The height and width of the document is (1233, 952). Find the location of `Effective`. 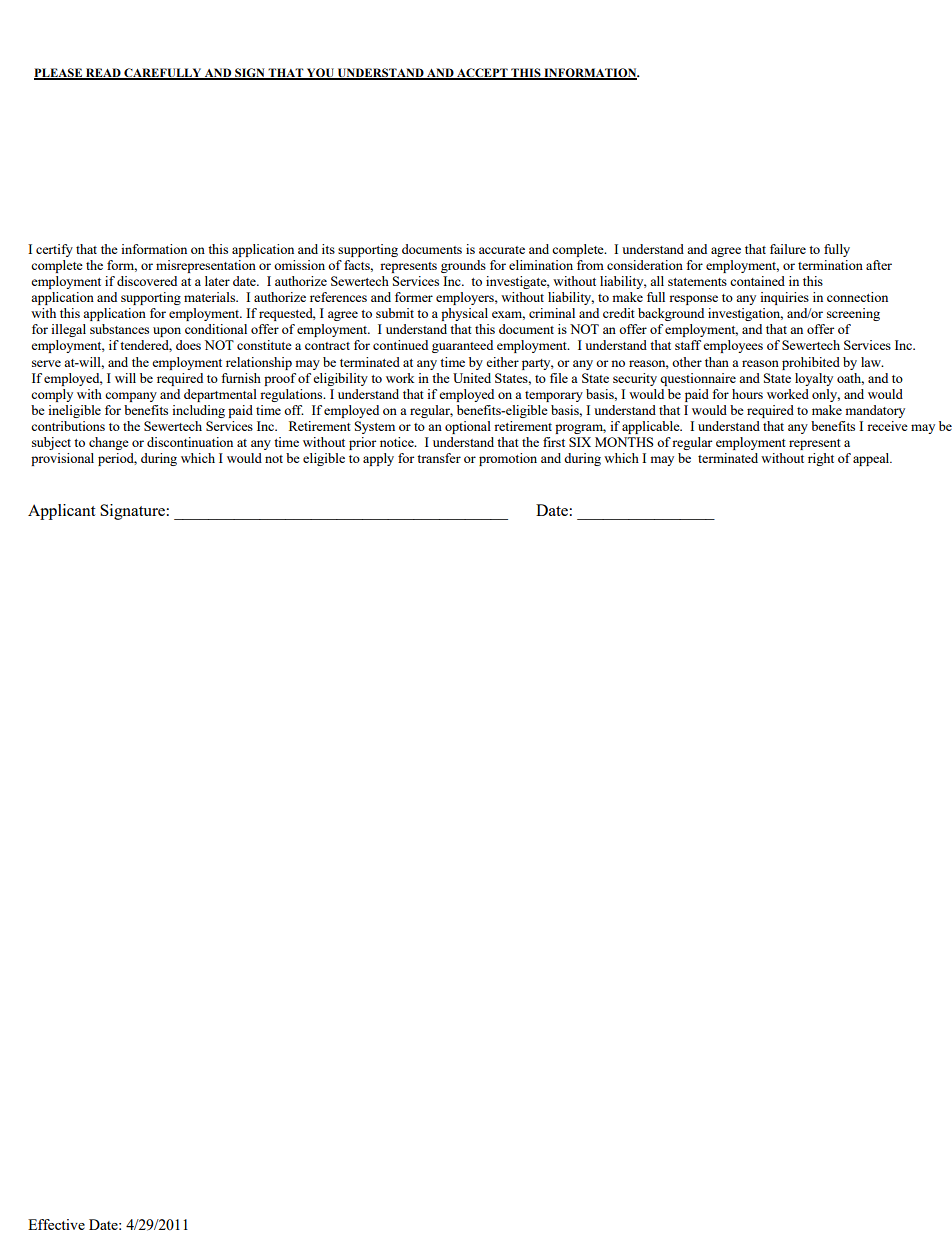

Effective is located at coordinates (56, 1224).
